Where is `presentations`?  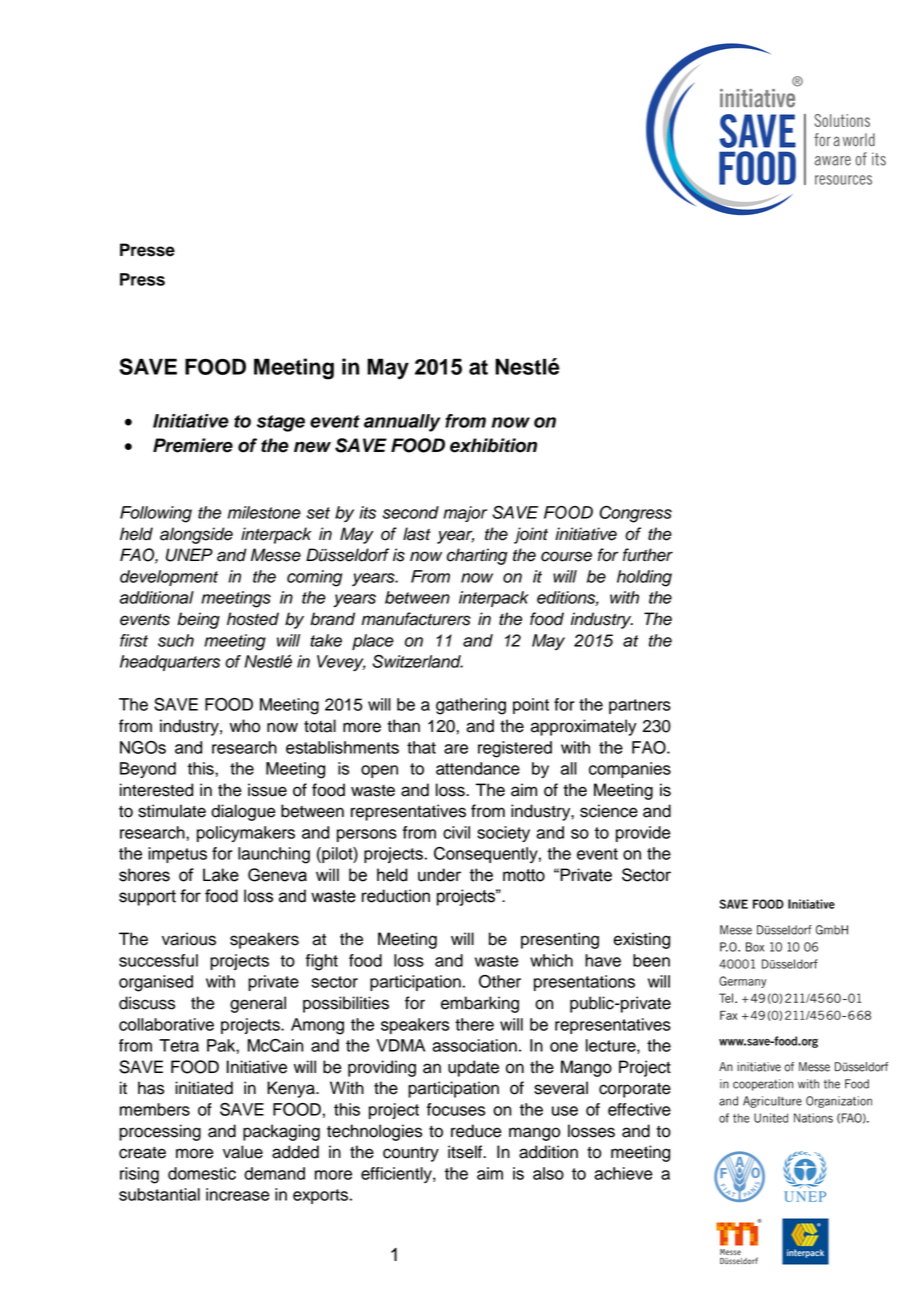
presentations is located at coordinates (584, 983).
